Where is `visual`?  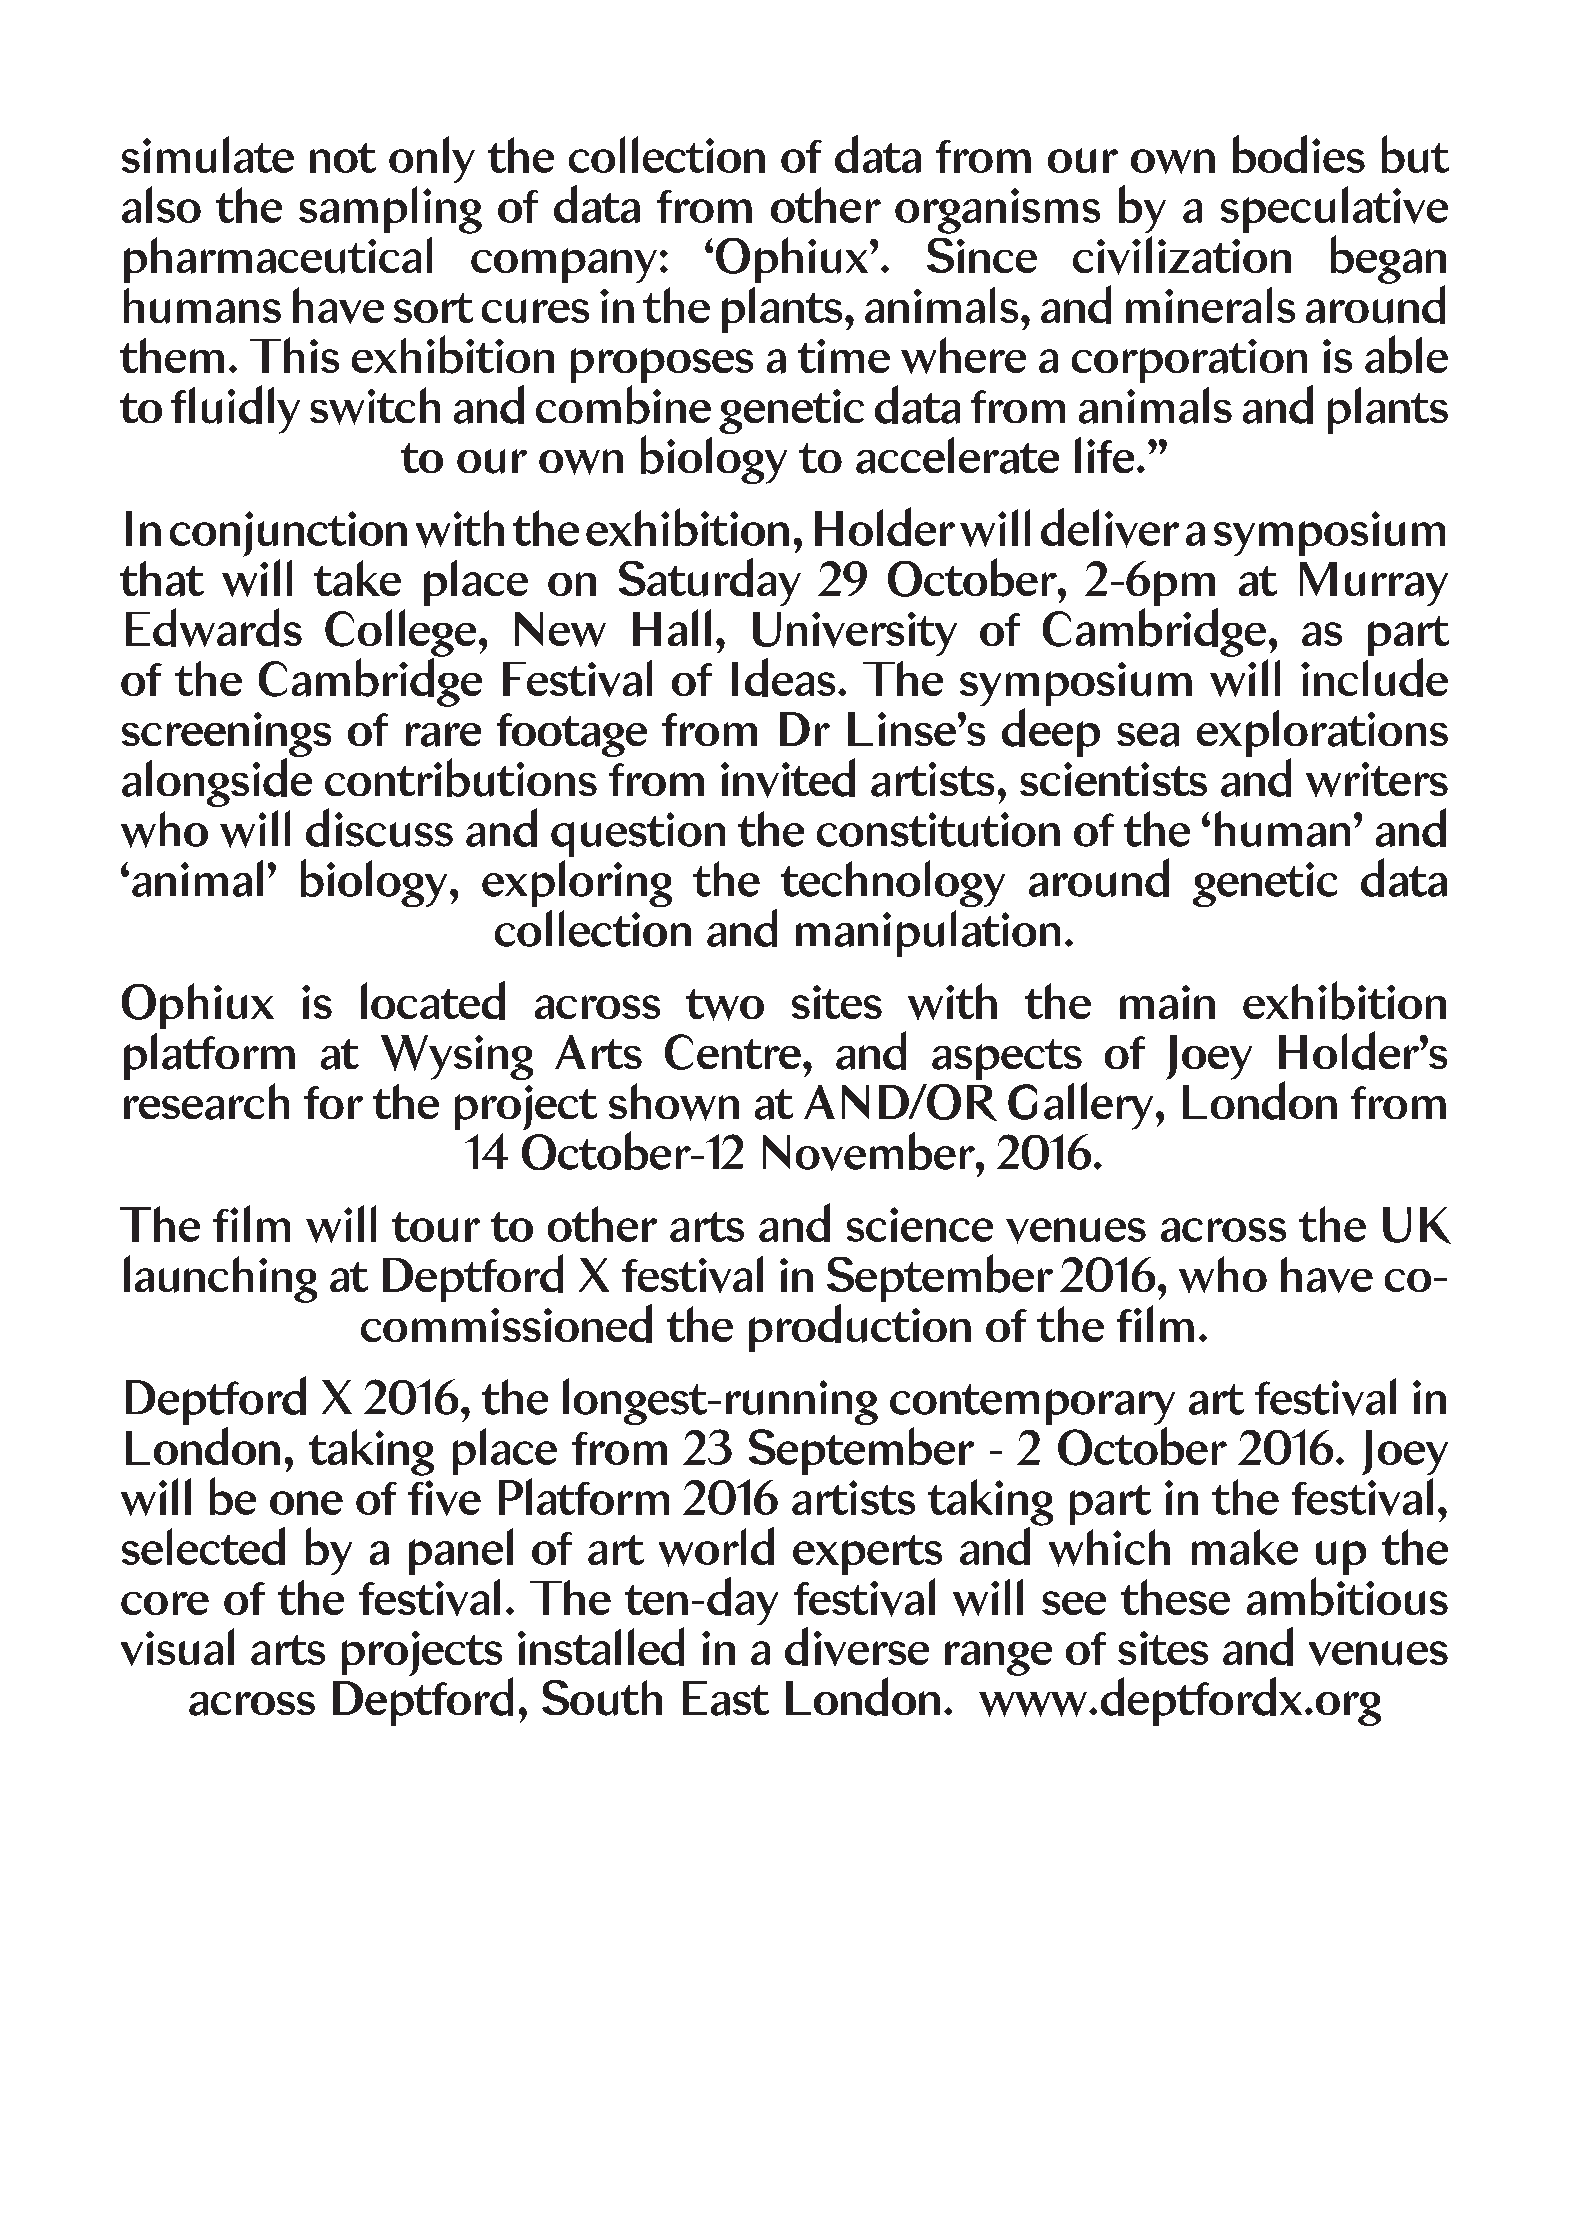 visual is located at coordinates (177, 1647).
